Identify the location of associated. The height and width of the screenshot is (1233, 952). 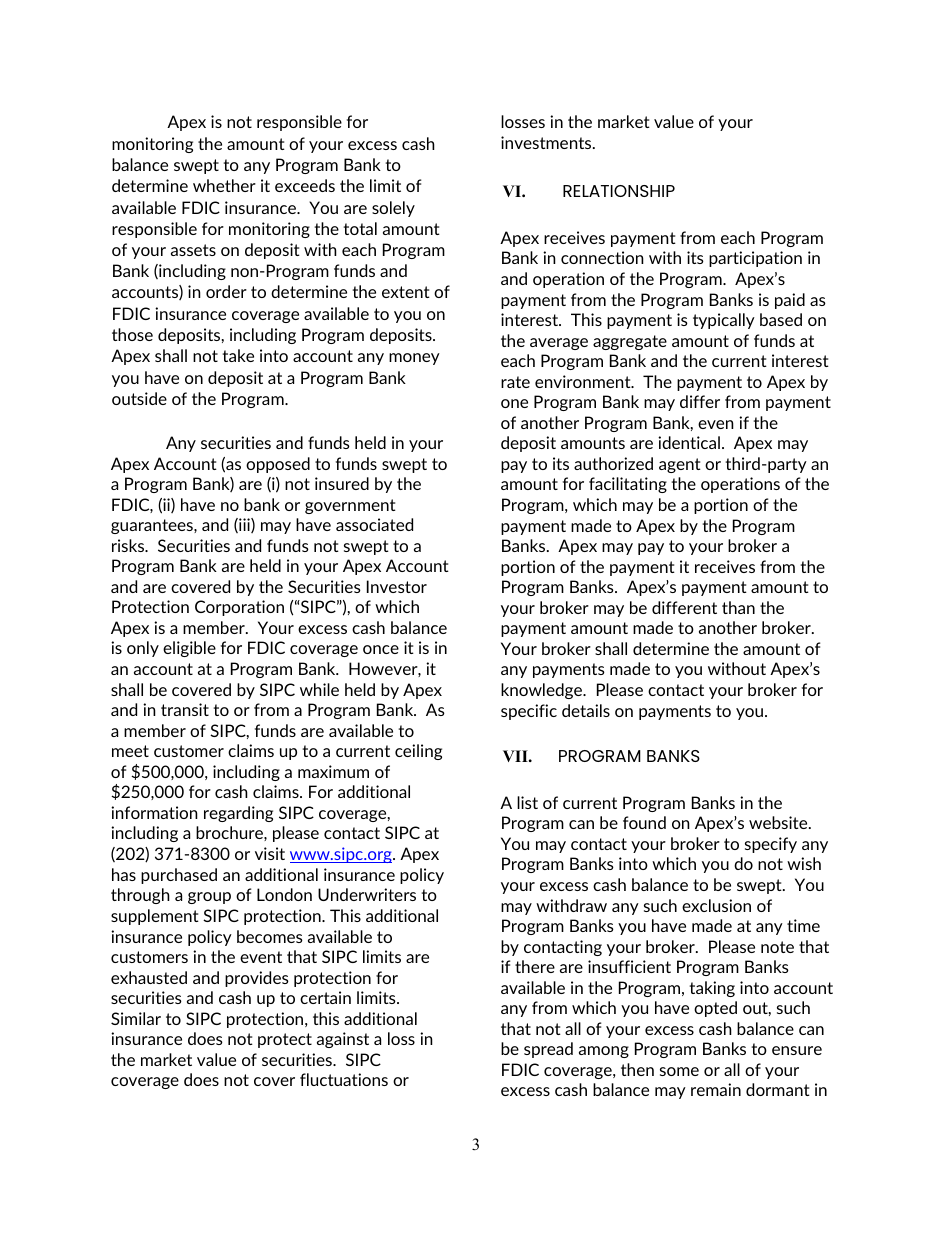
(374, 524).
